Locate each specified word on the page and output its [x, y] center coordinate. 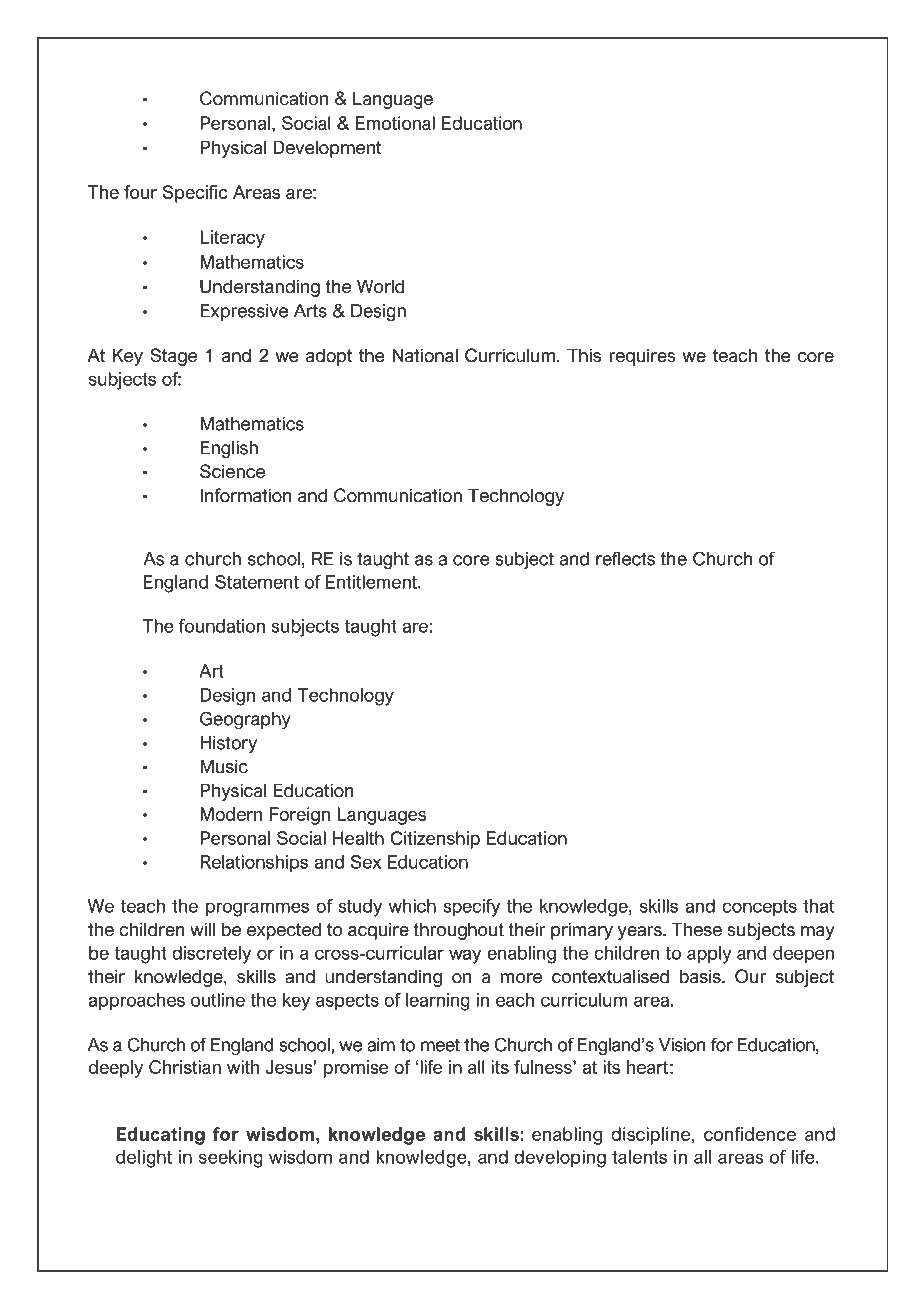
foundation [222, 626]
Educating [161, 1136]
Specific [195, 194]
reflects [625, 558]
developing [560, 1159]
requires [642, 357]
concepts [759, 908]
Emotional [395, 123]
